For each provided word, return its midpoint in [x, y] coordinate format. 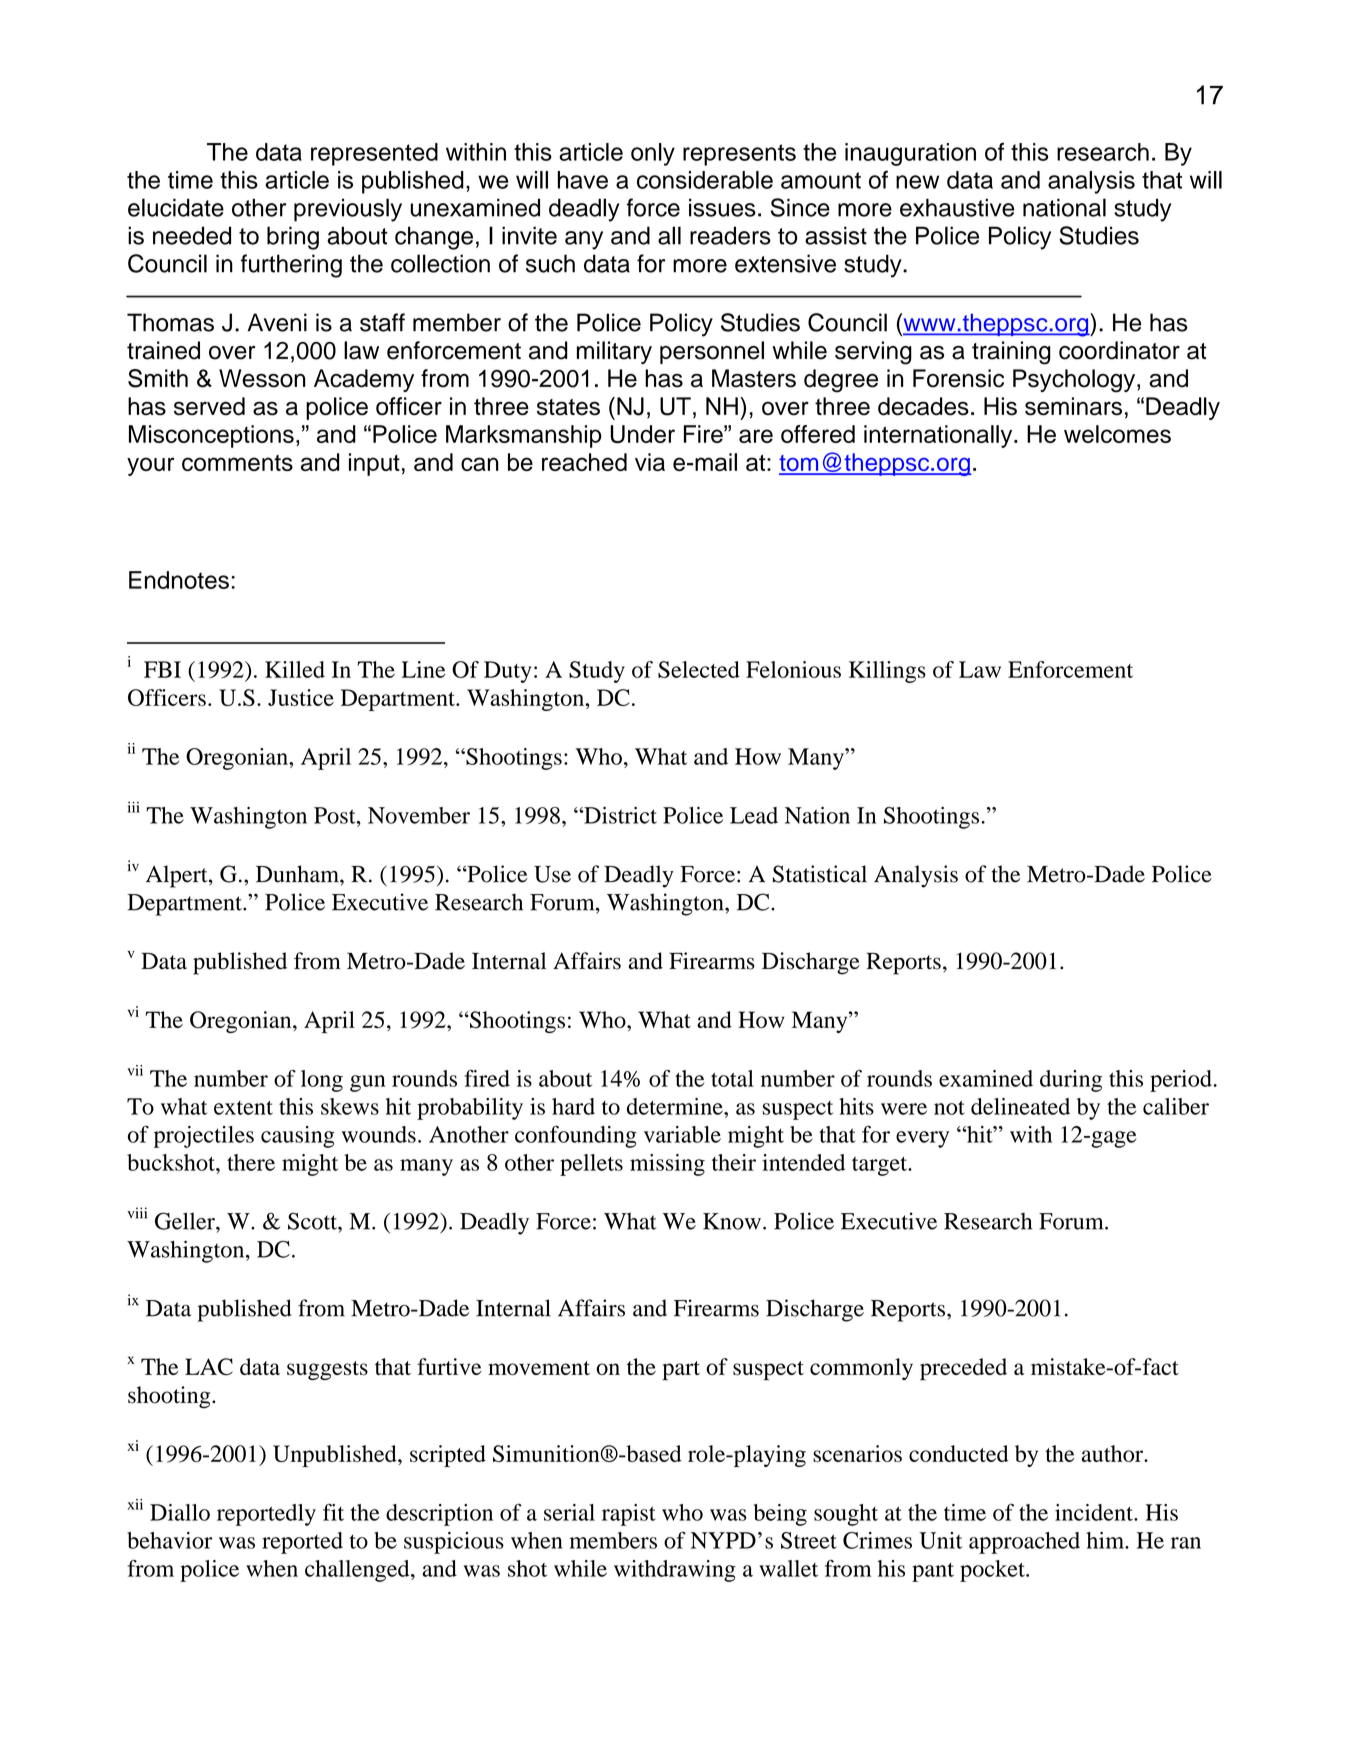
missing [667, 1165]
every [922, 1139]
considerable [705, 180]
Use [552, 874]
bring [293, 238]
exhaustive [957, 207]
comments [237, 463]
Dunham [298, 874]
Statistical [820, 874]
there [251, 1162]
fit [333, 1512]
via [650, 462]
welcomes [1117, 434]
